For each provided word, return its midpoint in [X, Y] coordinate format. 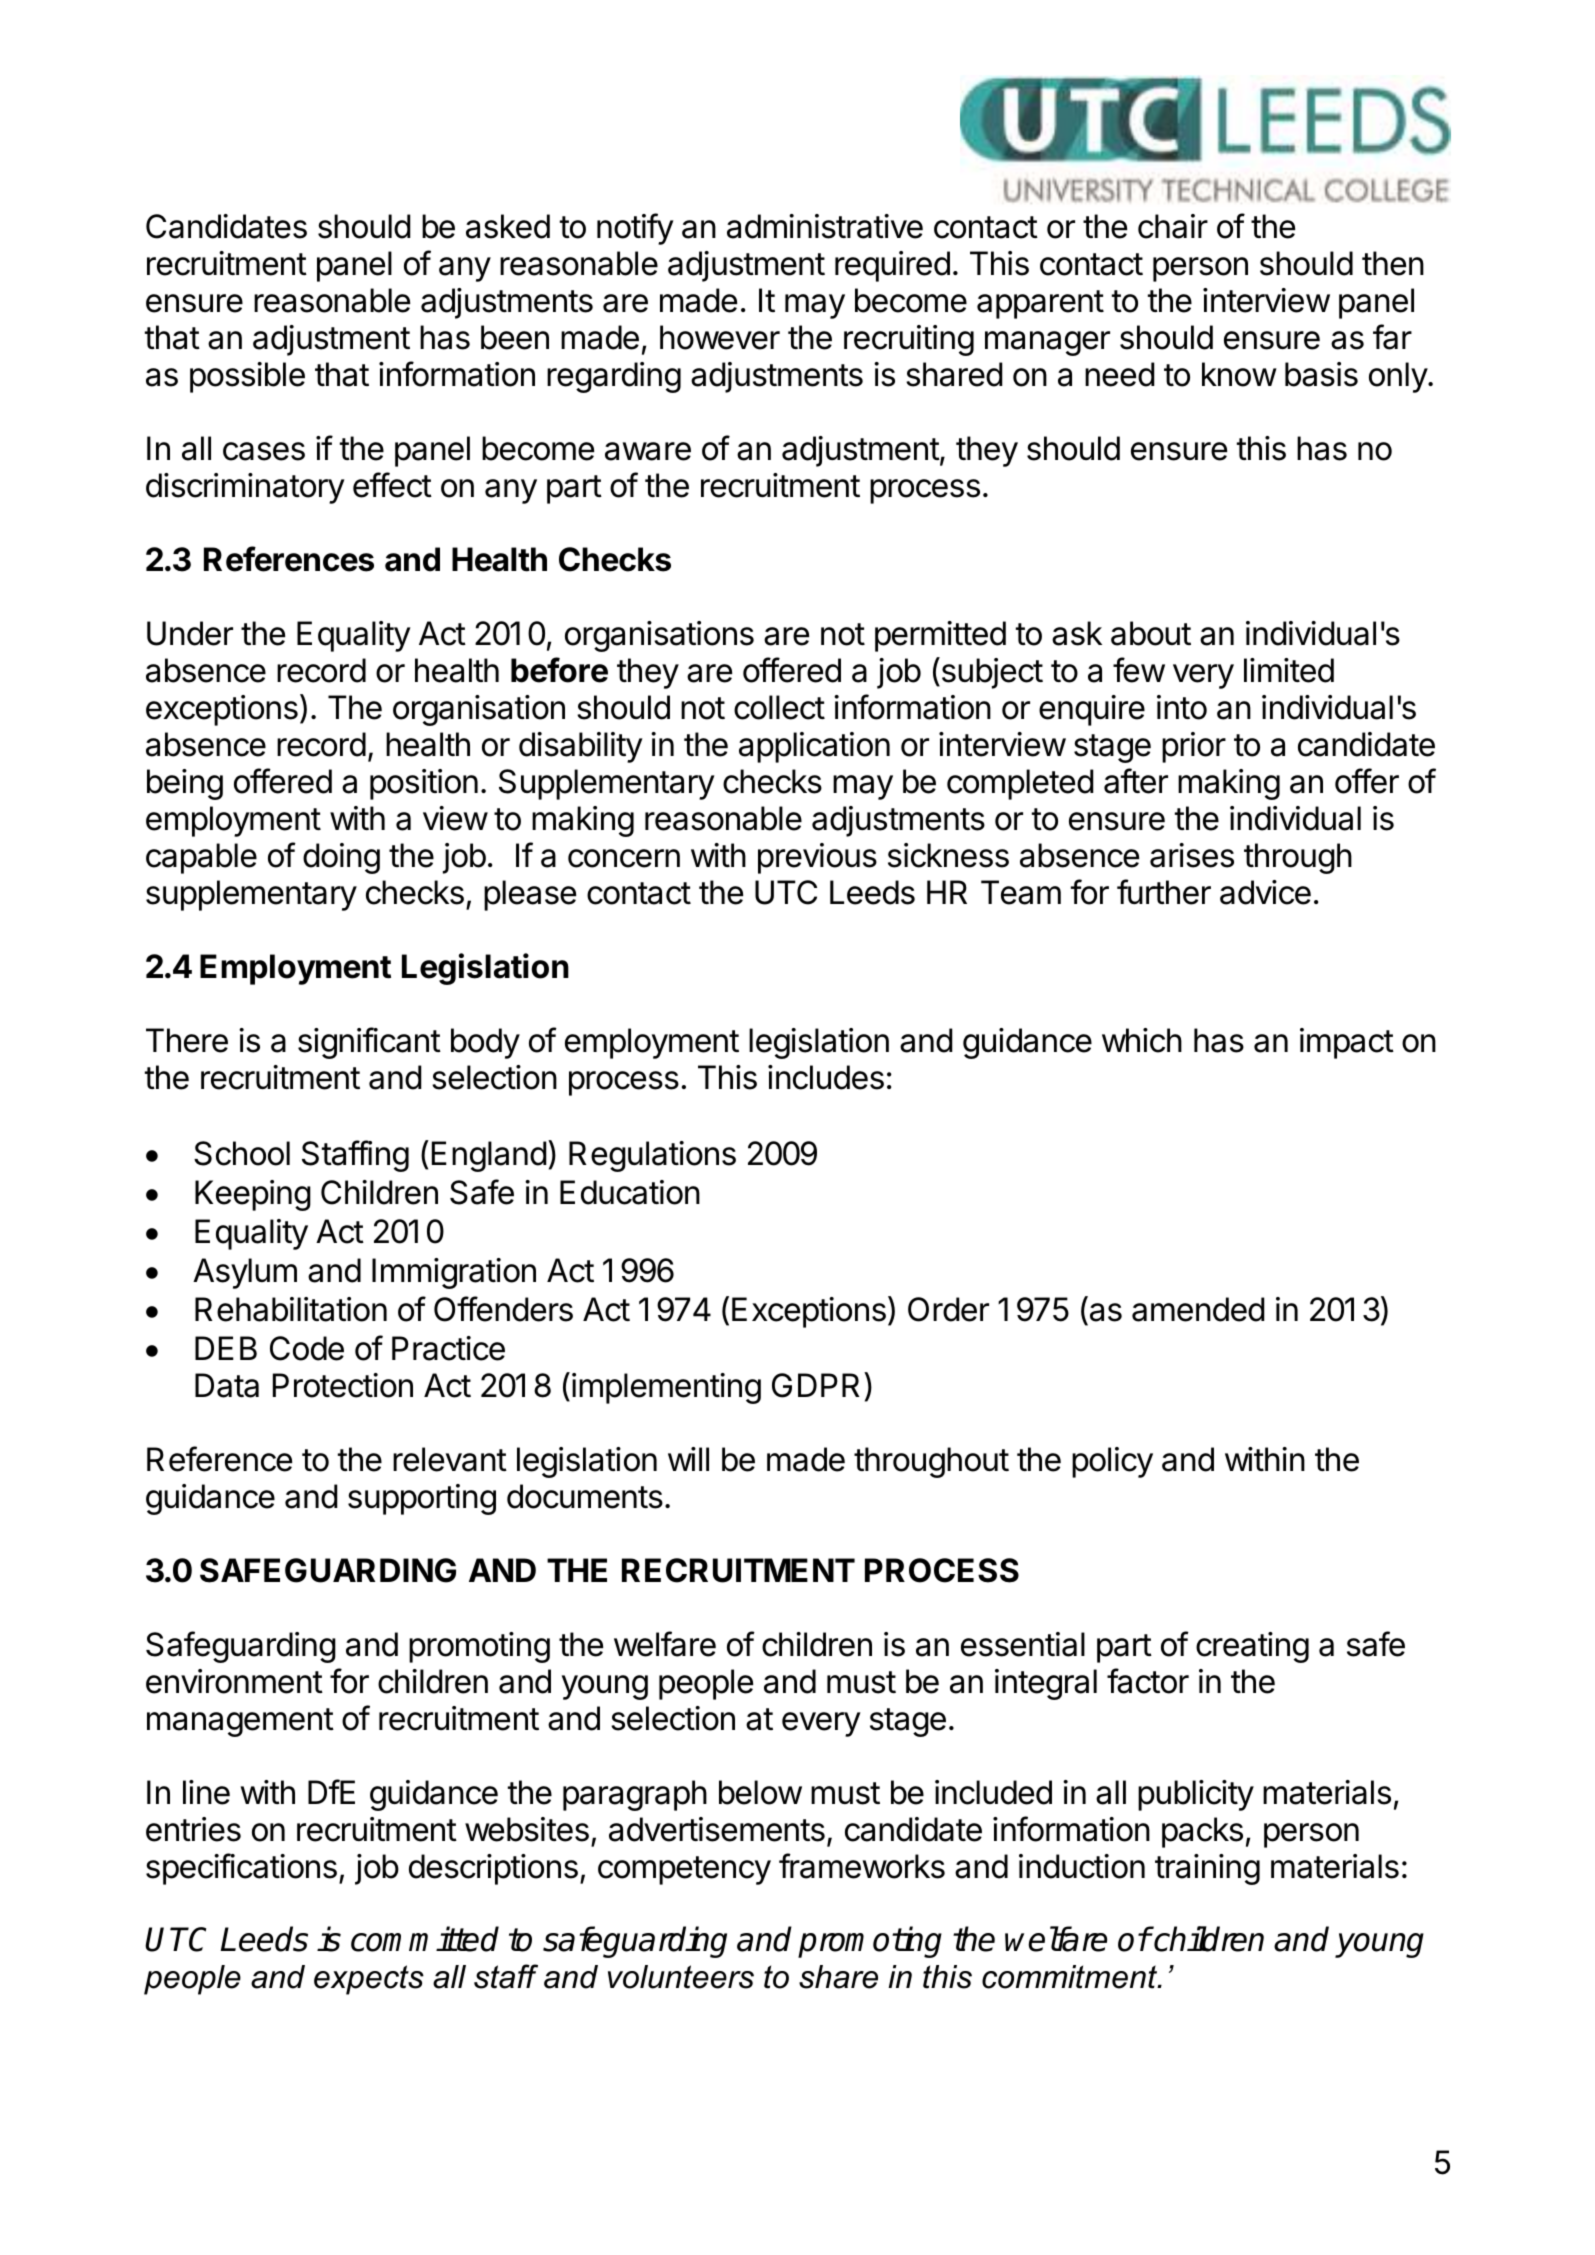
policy [1112, 1462]
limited [1289, 670]
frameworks [862, 1866]
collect [779, 707]
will [688, 1459]
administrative [825, 226]
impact [1347, 1043]
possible [247, 377]
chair [1173, 226]
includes [826, 1077]
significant [369, 1043]
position [424, 784]
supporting [422, 1499]
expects [369, 1980]
